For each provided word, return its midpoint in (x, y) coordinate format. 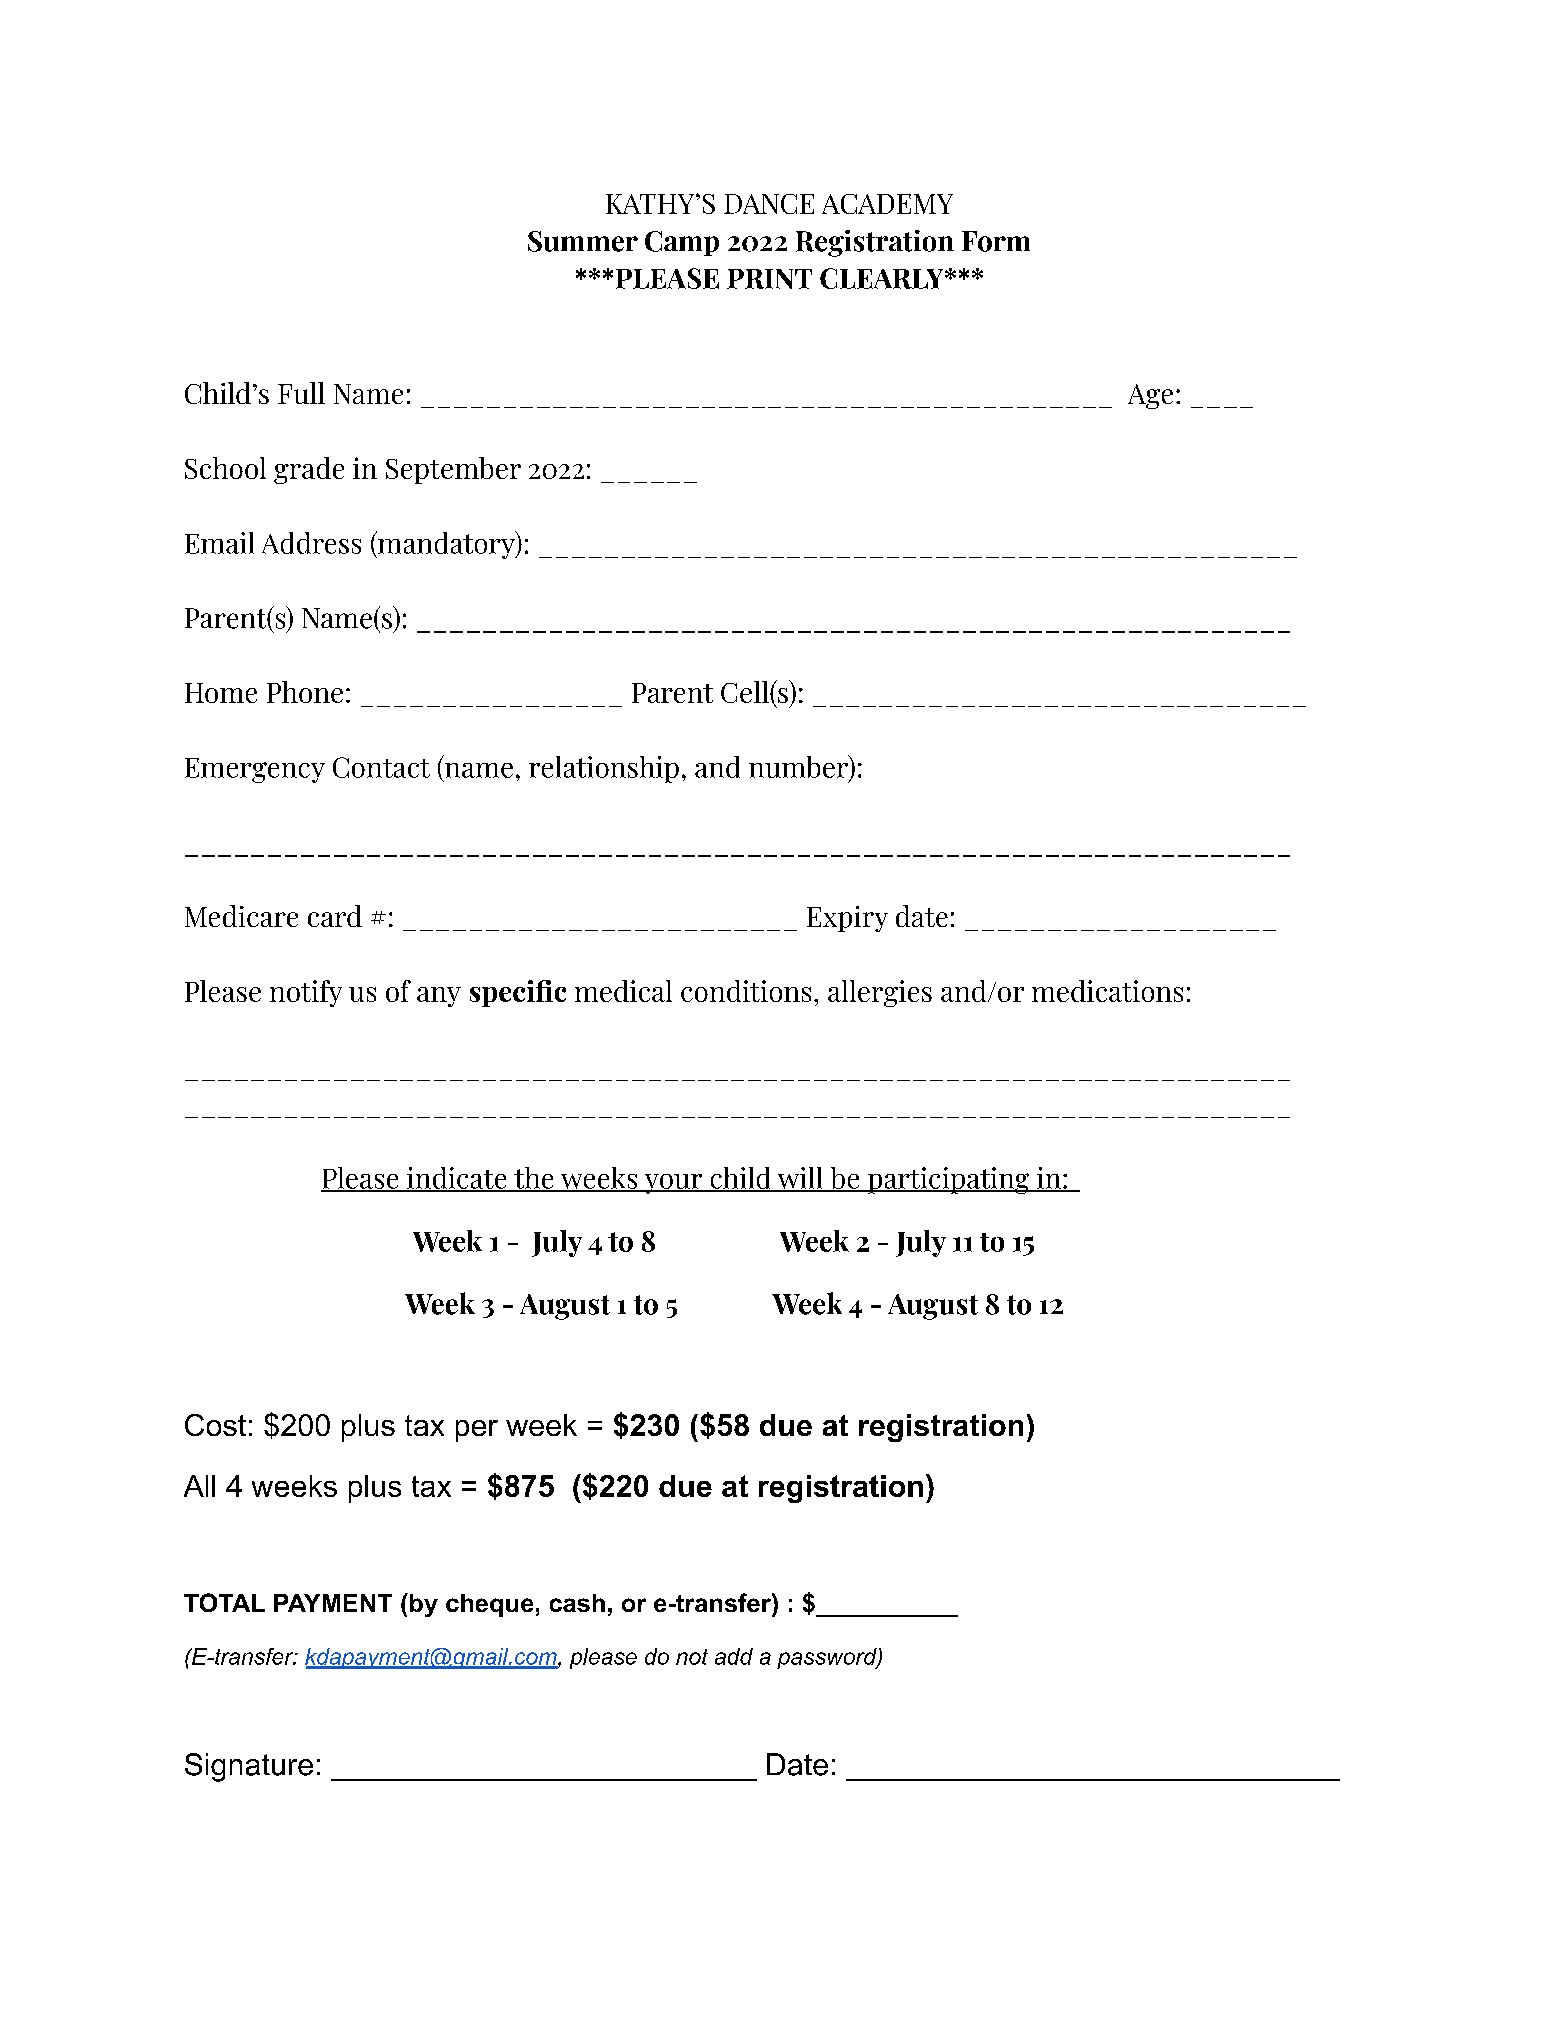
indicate (457, 1179)
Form (996, 241)
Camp (682, 243)
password (828, 1658)
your (673, 1184)
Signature (249, 1767)
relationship (604, 769)
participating (948, 1180)
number (800, 767)
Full (301, 393)
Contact (381, 767)
